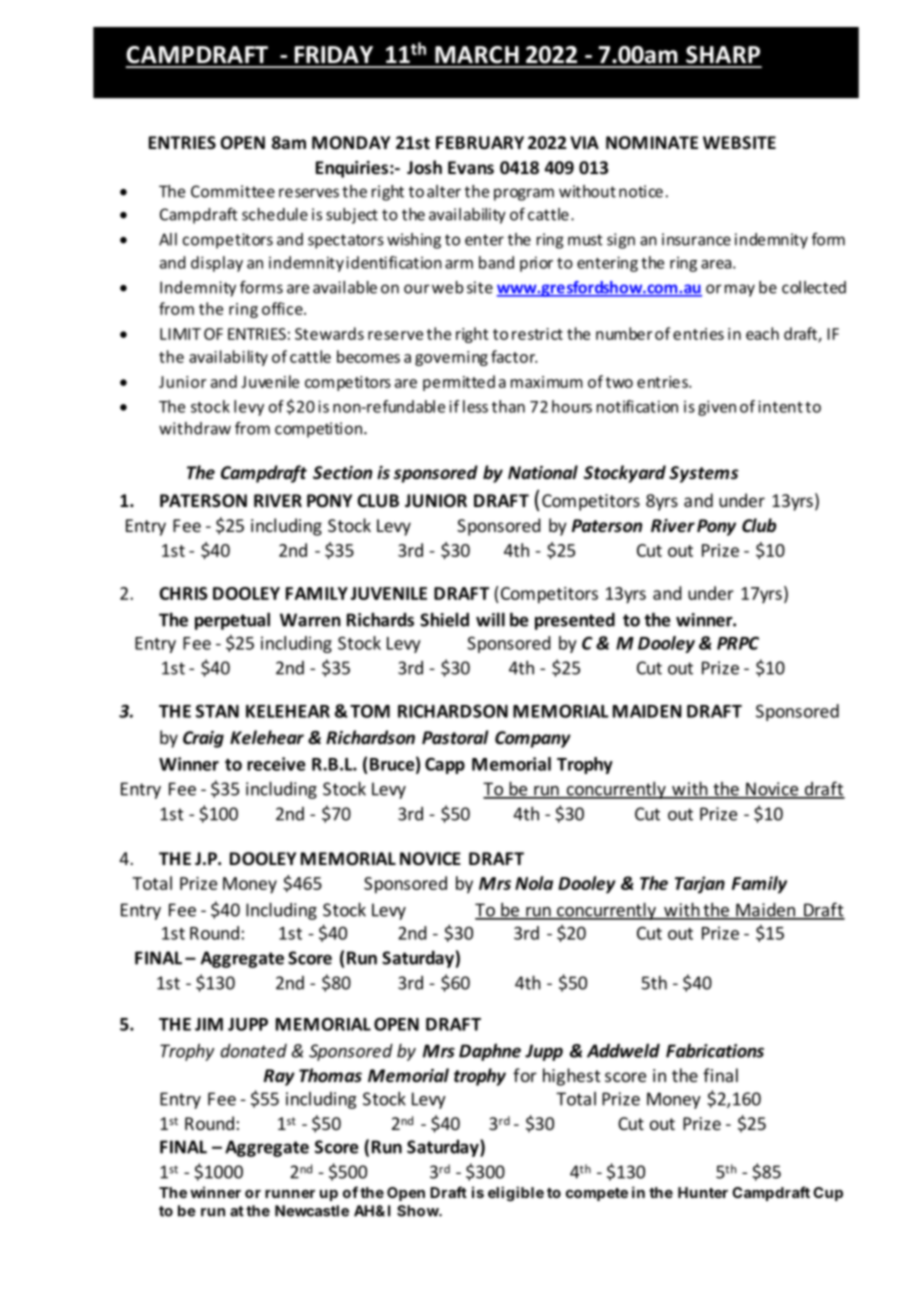  Describe the element at coordinates (516, 1193) in the screenshot. I see `eligible` at that location.
